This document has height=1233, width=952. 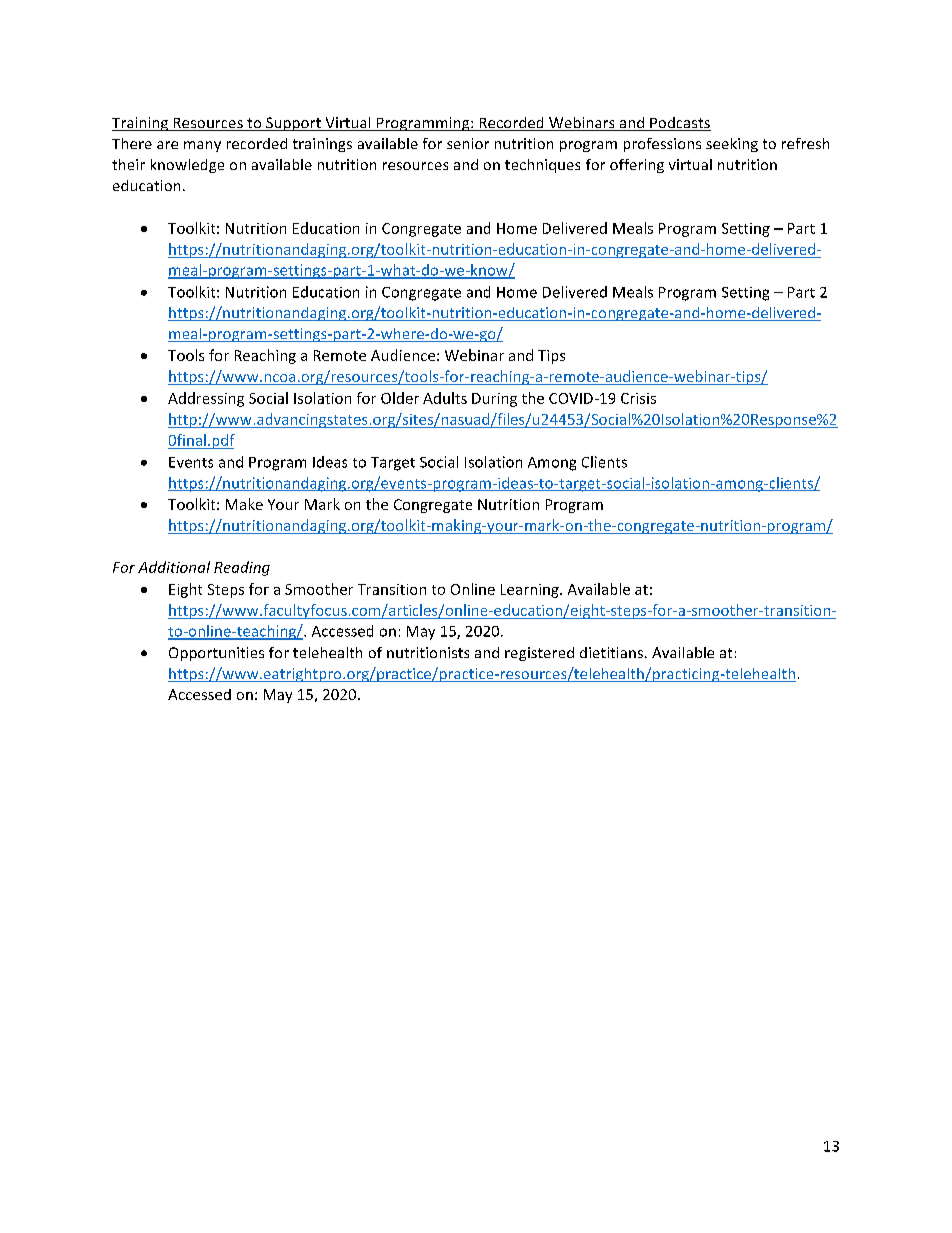 I want to click on Opportunities, so click(x=216, y=654).
